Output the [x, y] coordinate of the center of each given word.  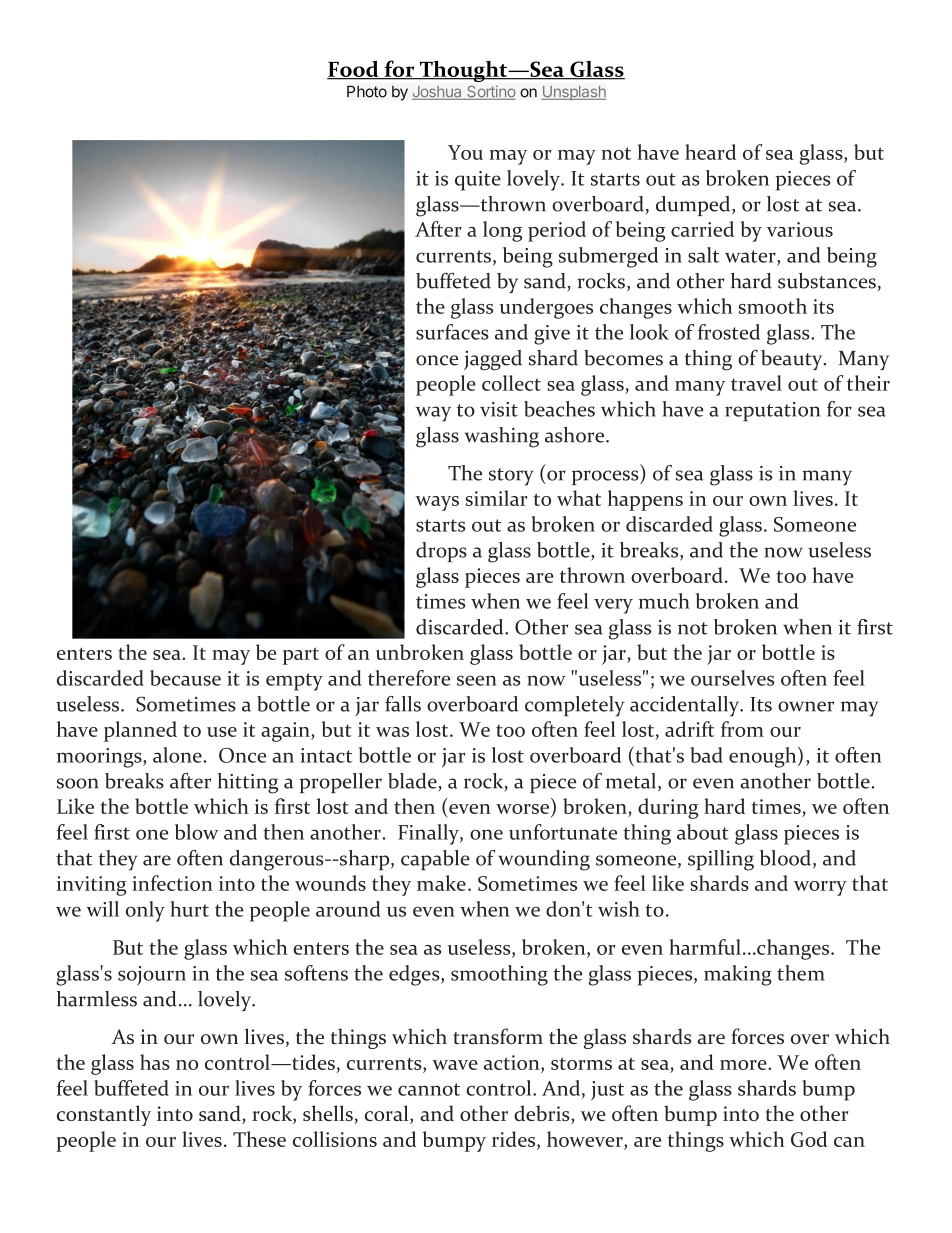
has [155, 1062]
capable [435, 860]
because [185, 678]
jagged [493, 360]
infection [172, 883]
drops [441, 552]
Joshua [438, 93]
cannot [429, 1089]
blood [785, 858]
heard [710, 152]
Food [354, 69]
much [664, 601]
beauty [793, 360]
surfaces [452, 332]
